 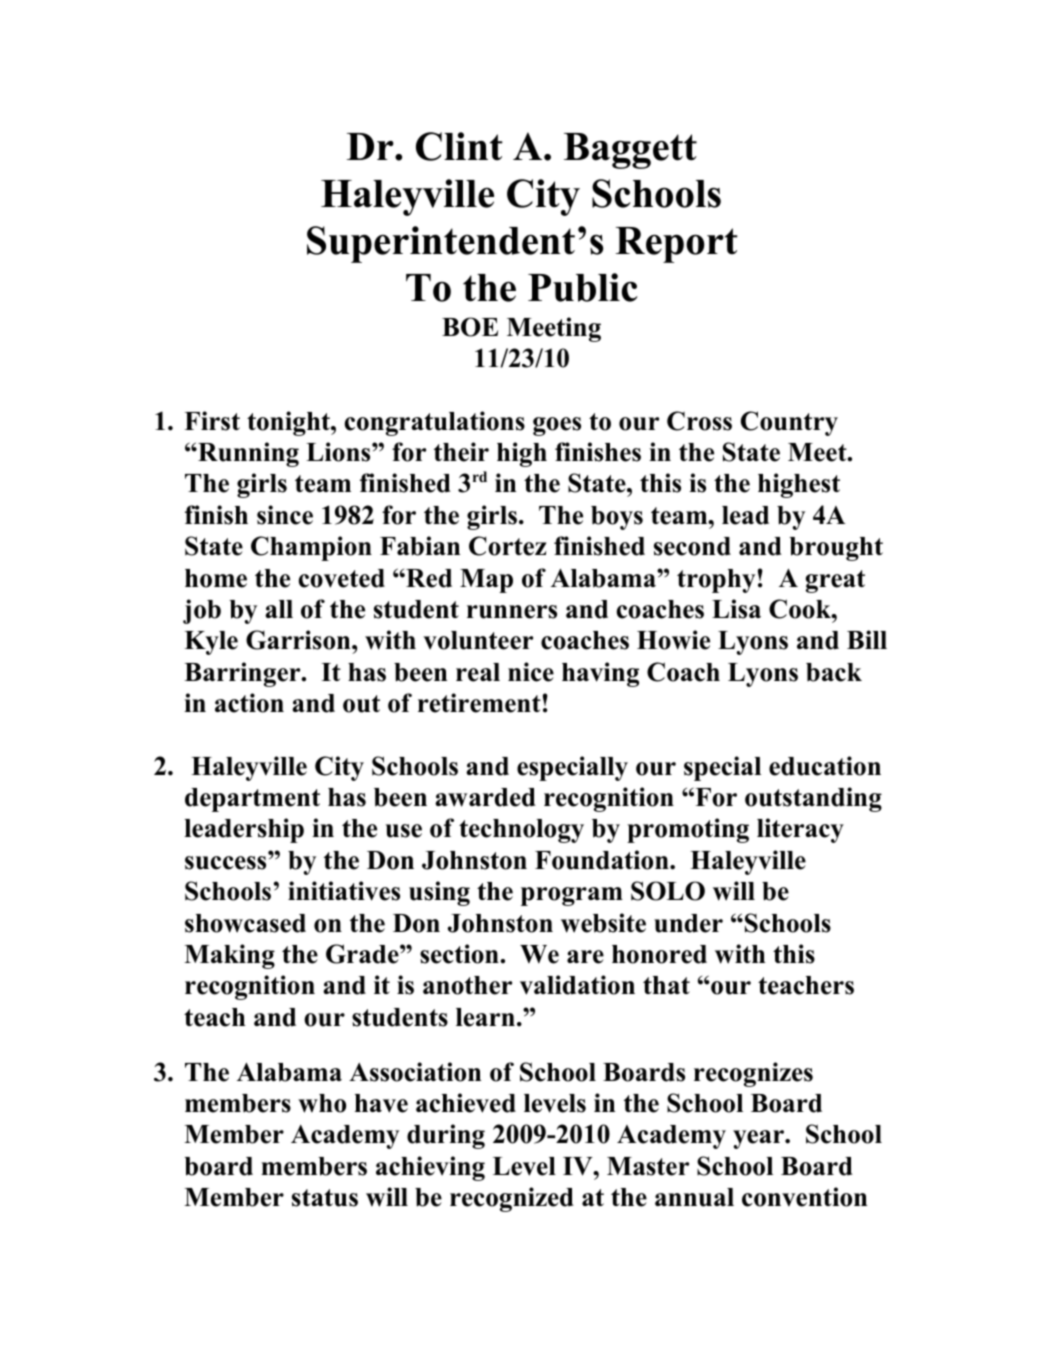 What do you see at coordinates (834, 672) in the screenshot?
I see `back` at bounding box center [834, 672].
